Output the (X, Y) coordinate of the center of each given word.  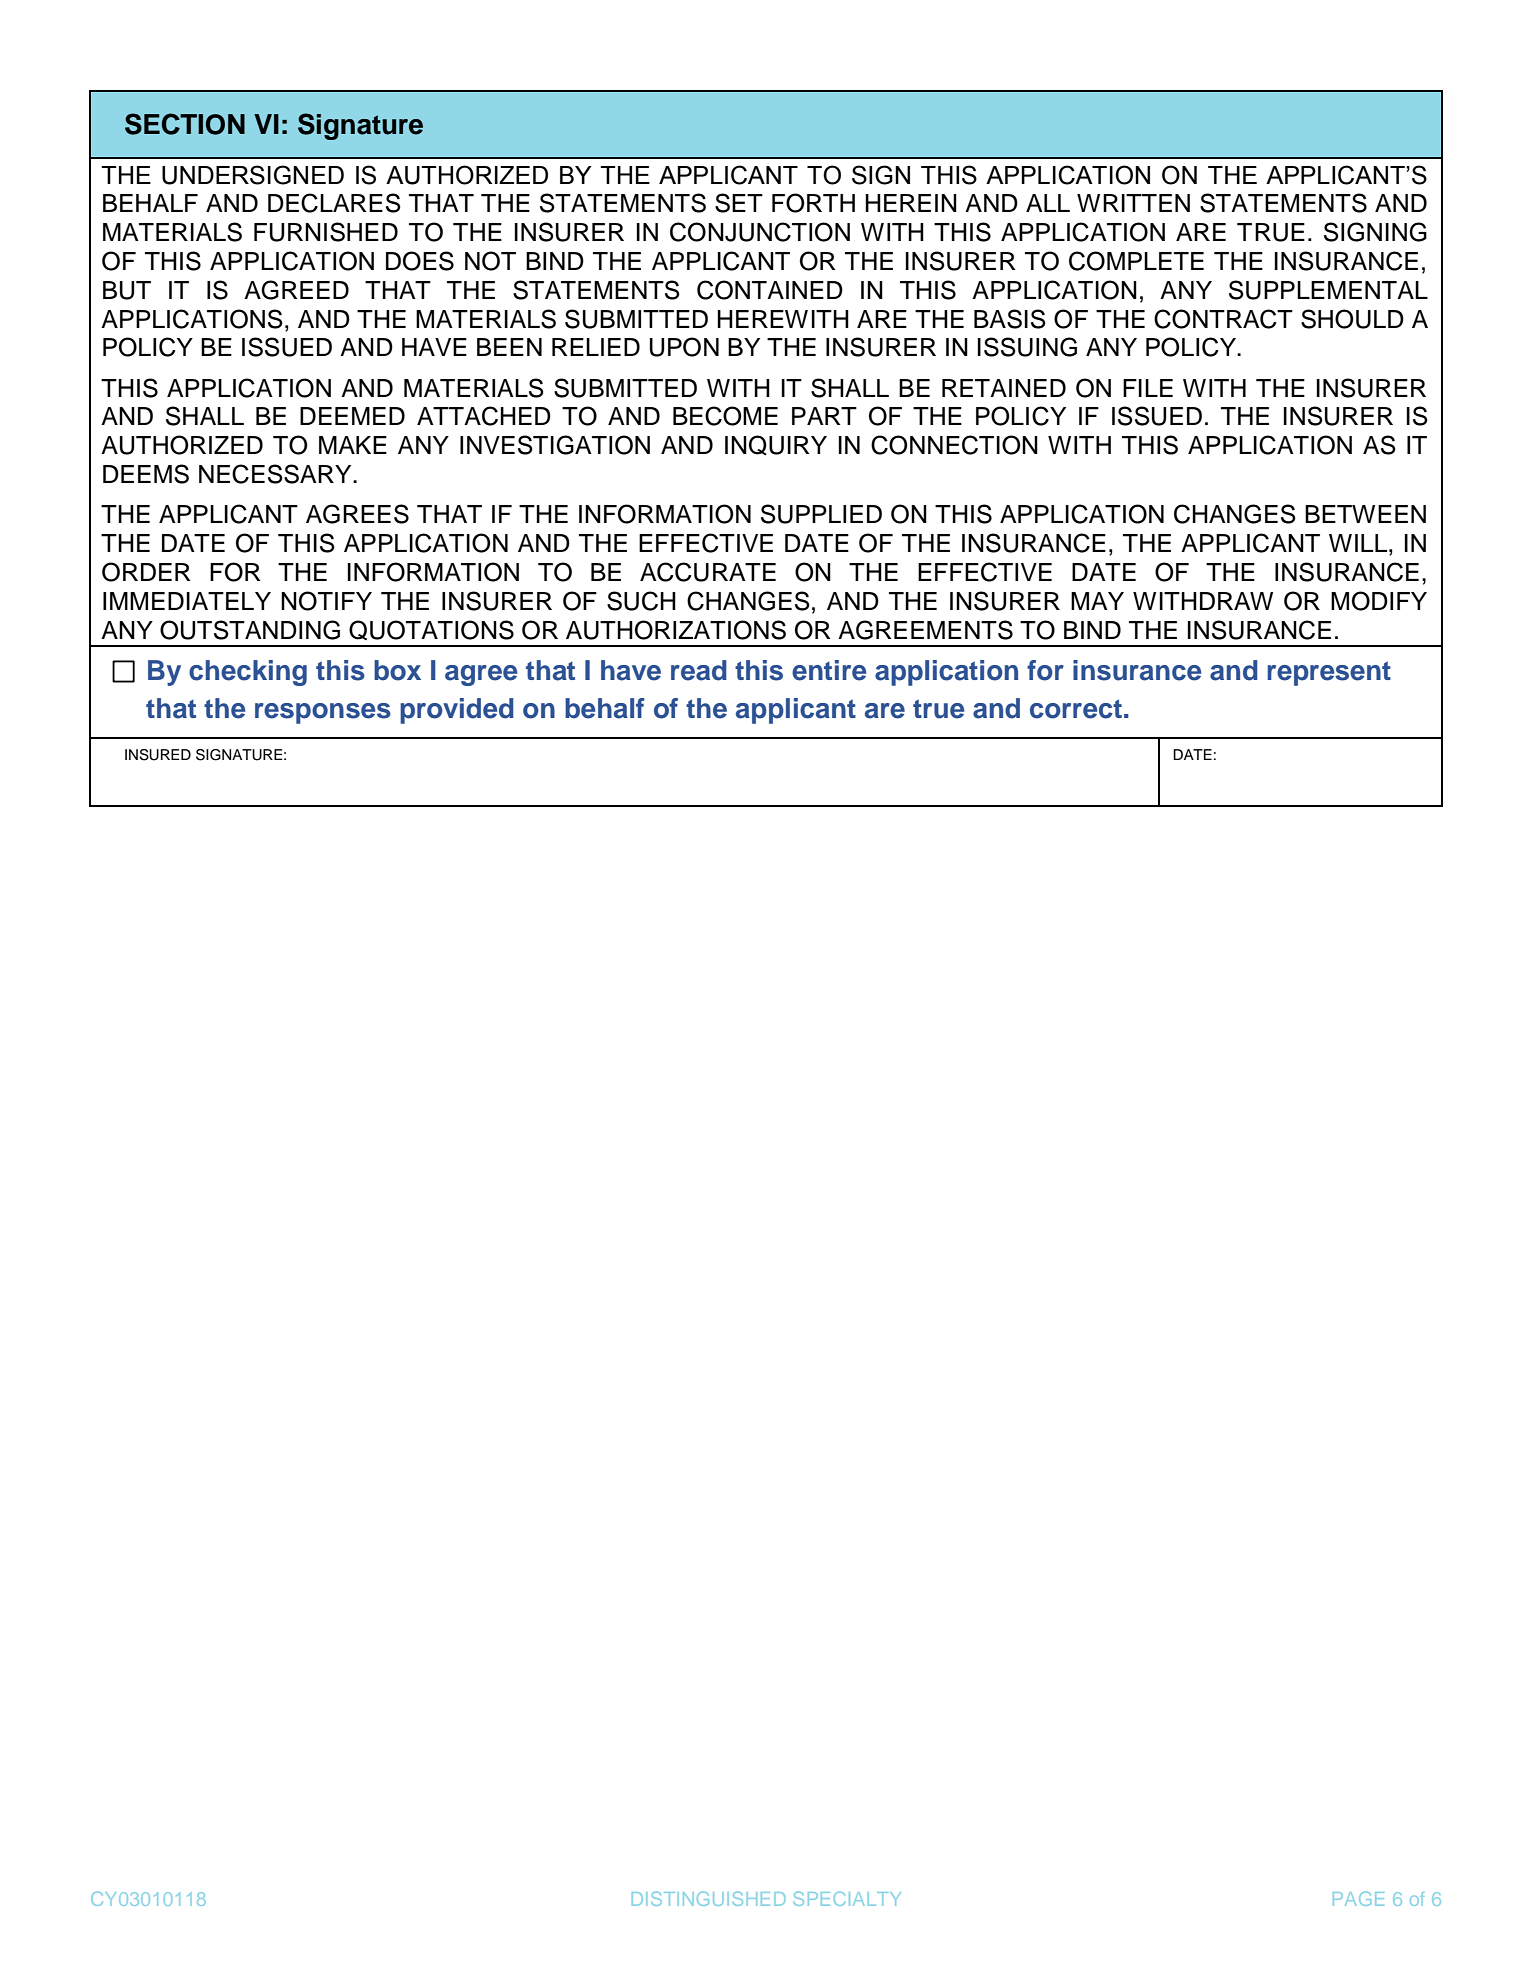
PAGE (1358, 1898)
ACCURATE (708, 572)
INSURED (158, 755)
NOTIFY (326, 601)
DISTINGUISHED (708, 1898)
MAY (1097, 601)
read (699, 670)
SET (739, 203)
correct (1076, 709)
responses (323, 713)
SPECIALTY (847, 1898)
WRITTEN (1133, 203)
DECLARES (334, 203)
